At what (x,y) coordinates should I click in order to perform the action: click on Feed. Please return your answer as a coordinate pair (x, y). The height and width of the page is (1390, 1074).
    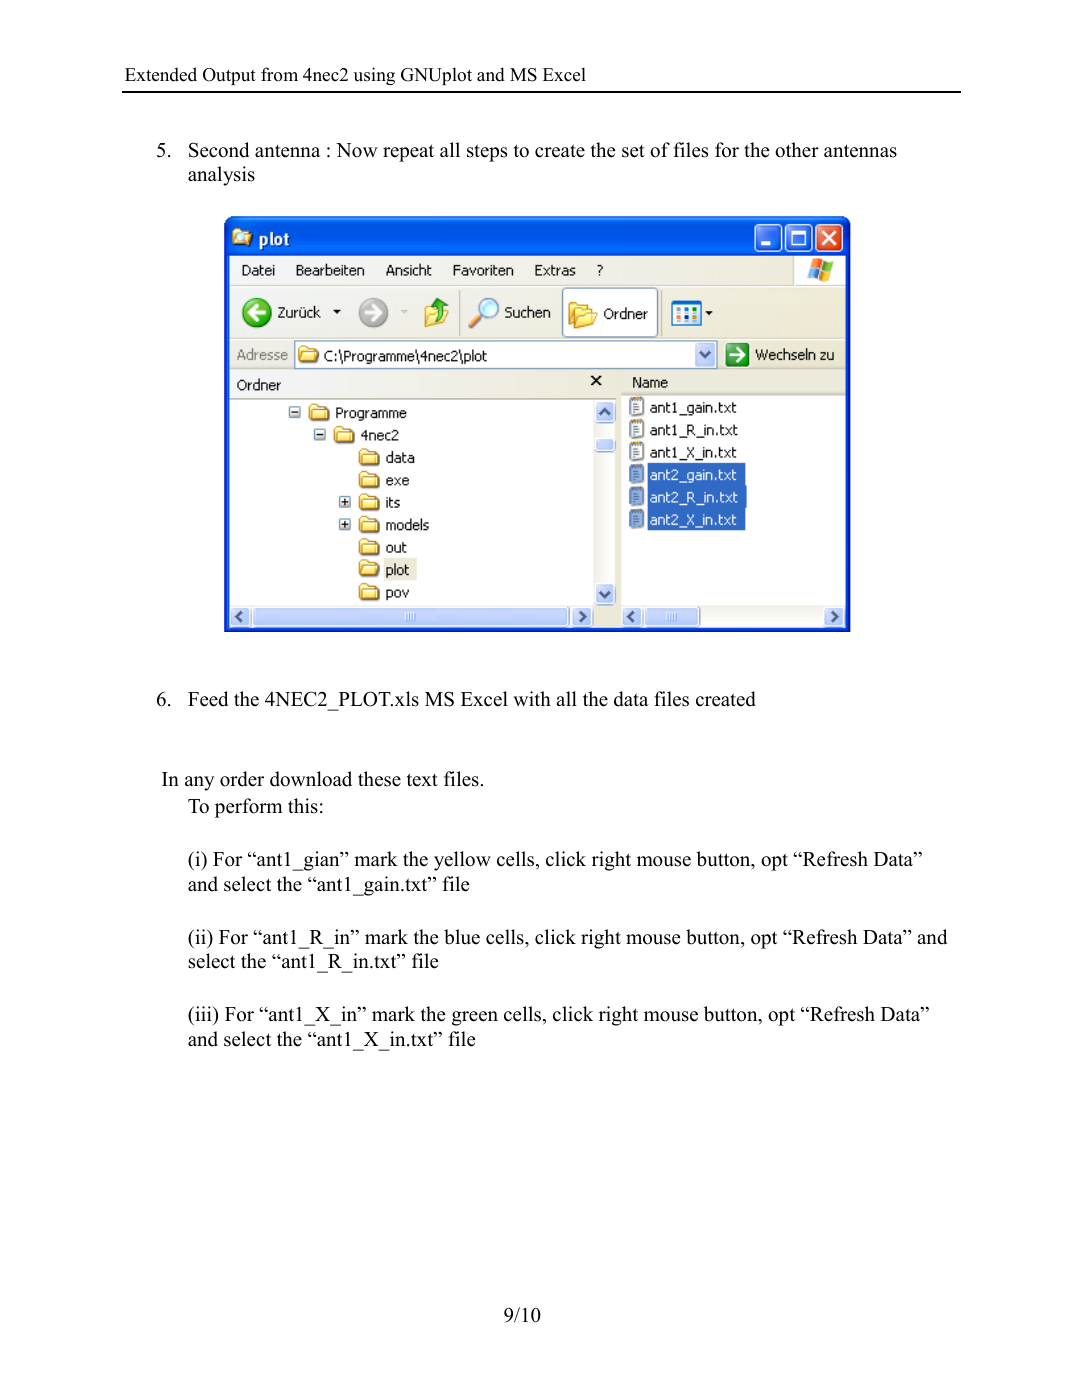
    Looking at the image, I should click on (208, 699).
